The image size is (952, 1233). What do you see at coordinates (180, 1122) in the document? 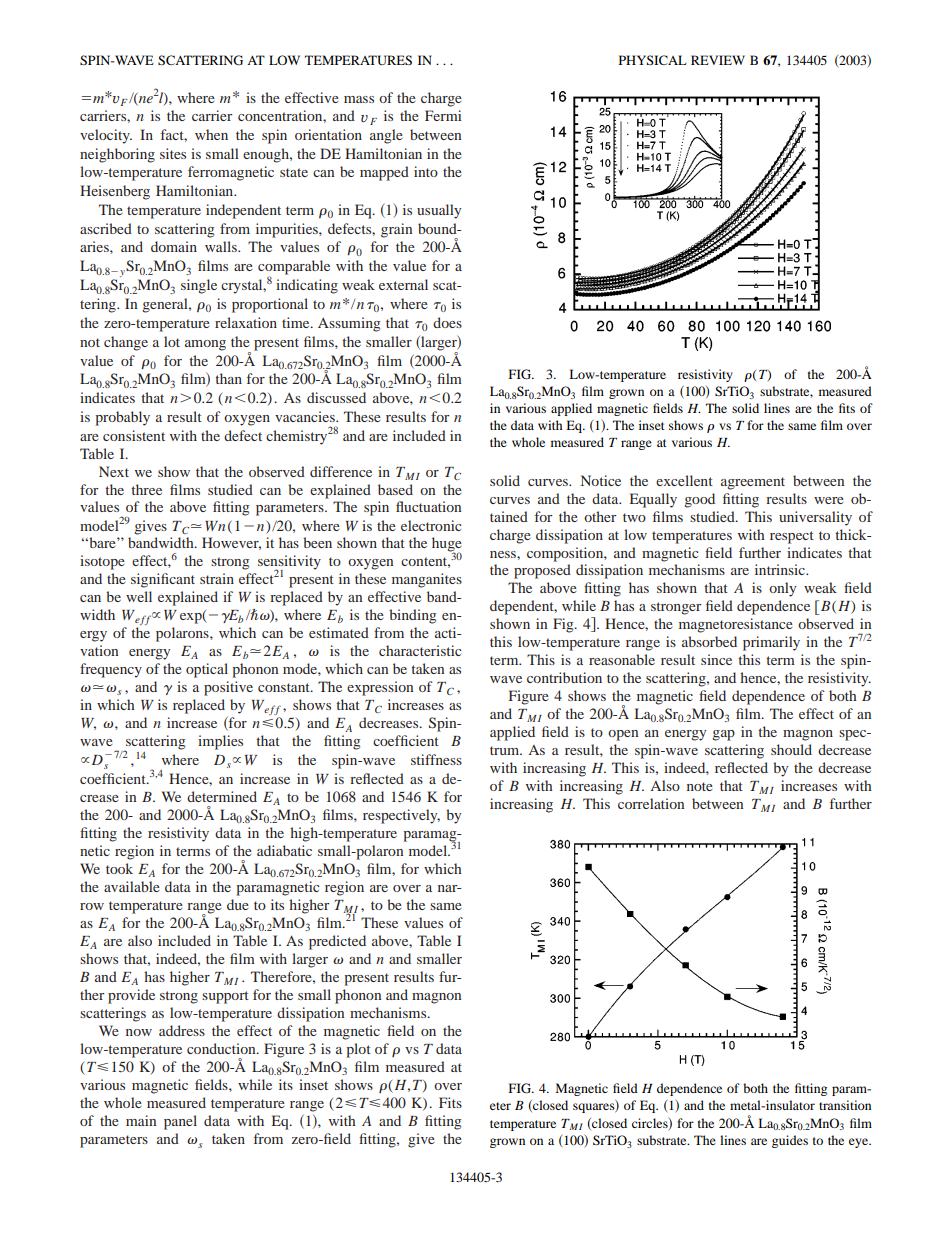
I see `panel` at bounding box center [180, 1122].
